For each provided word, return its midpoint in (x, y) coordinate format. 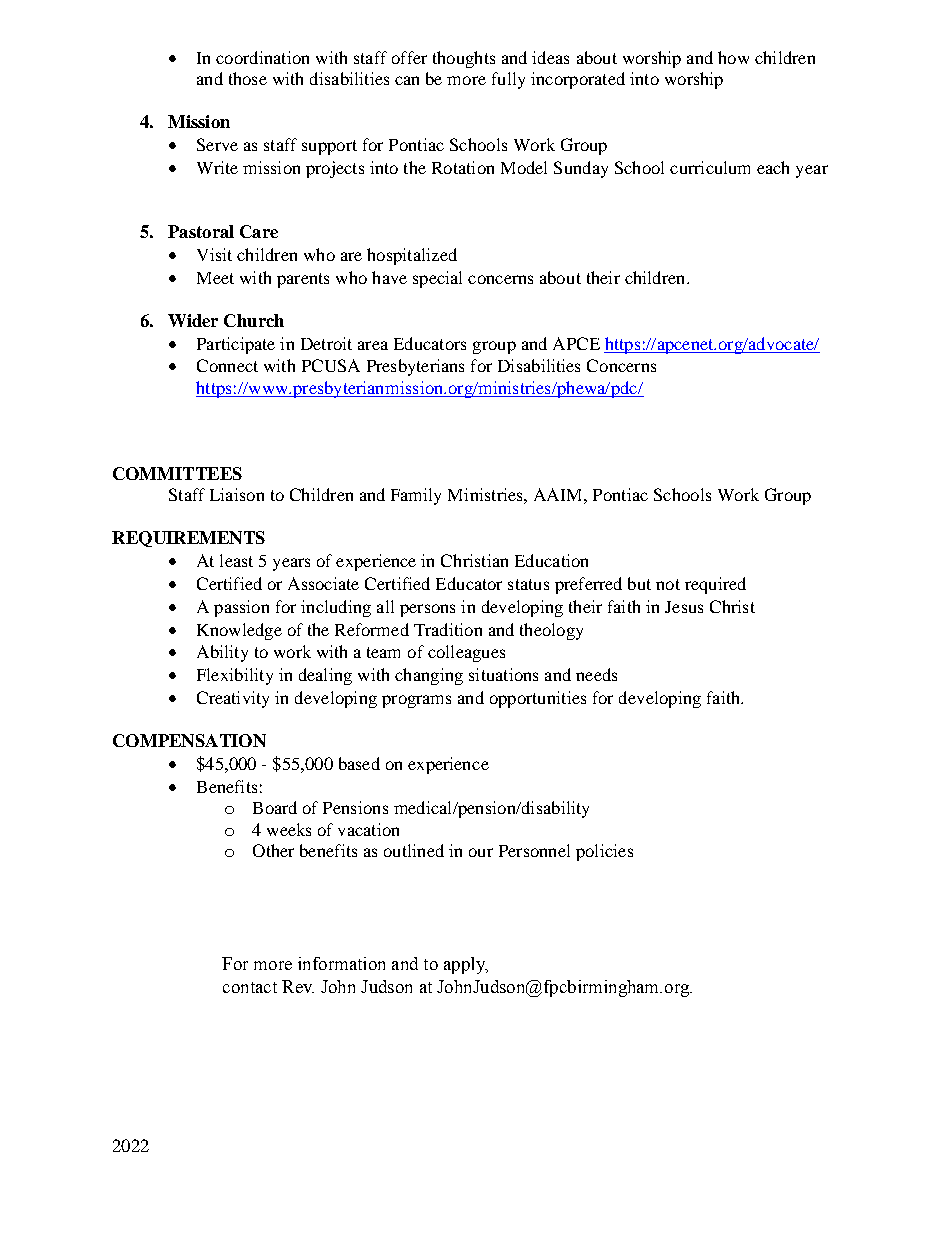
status (528, 584)
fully (508, 80)
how (733, 57)
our (481, 852)
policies (604, 852)
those (248, 78)
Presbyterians (415, 367)
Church (254, 320)
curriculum (710, 167)
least (236, 560)
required (715, 585)
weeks (289, 829)
